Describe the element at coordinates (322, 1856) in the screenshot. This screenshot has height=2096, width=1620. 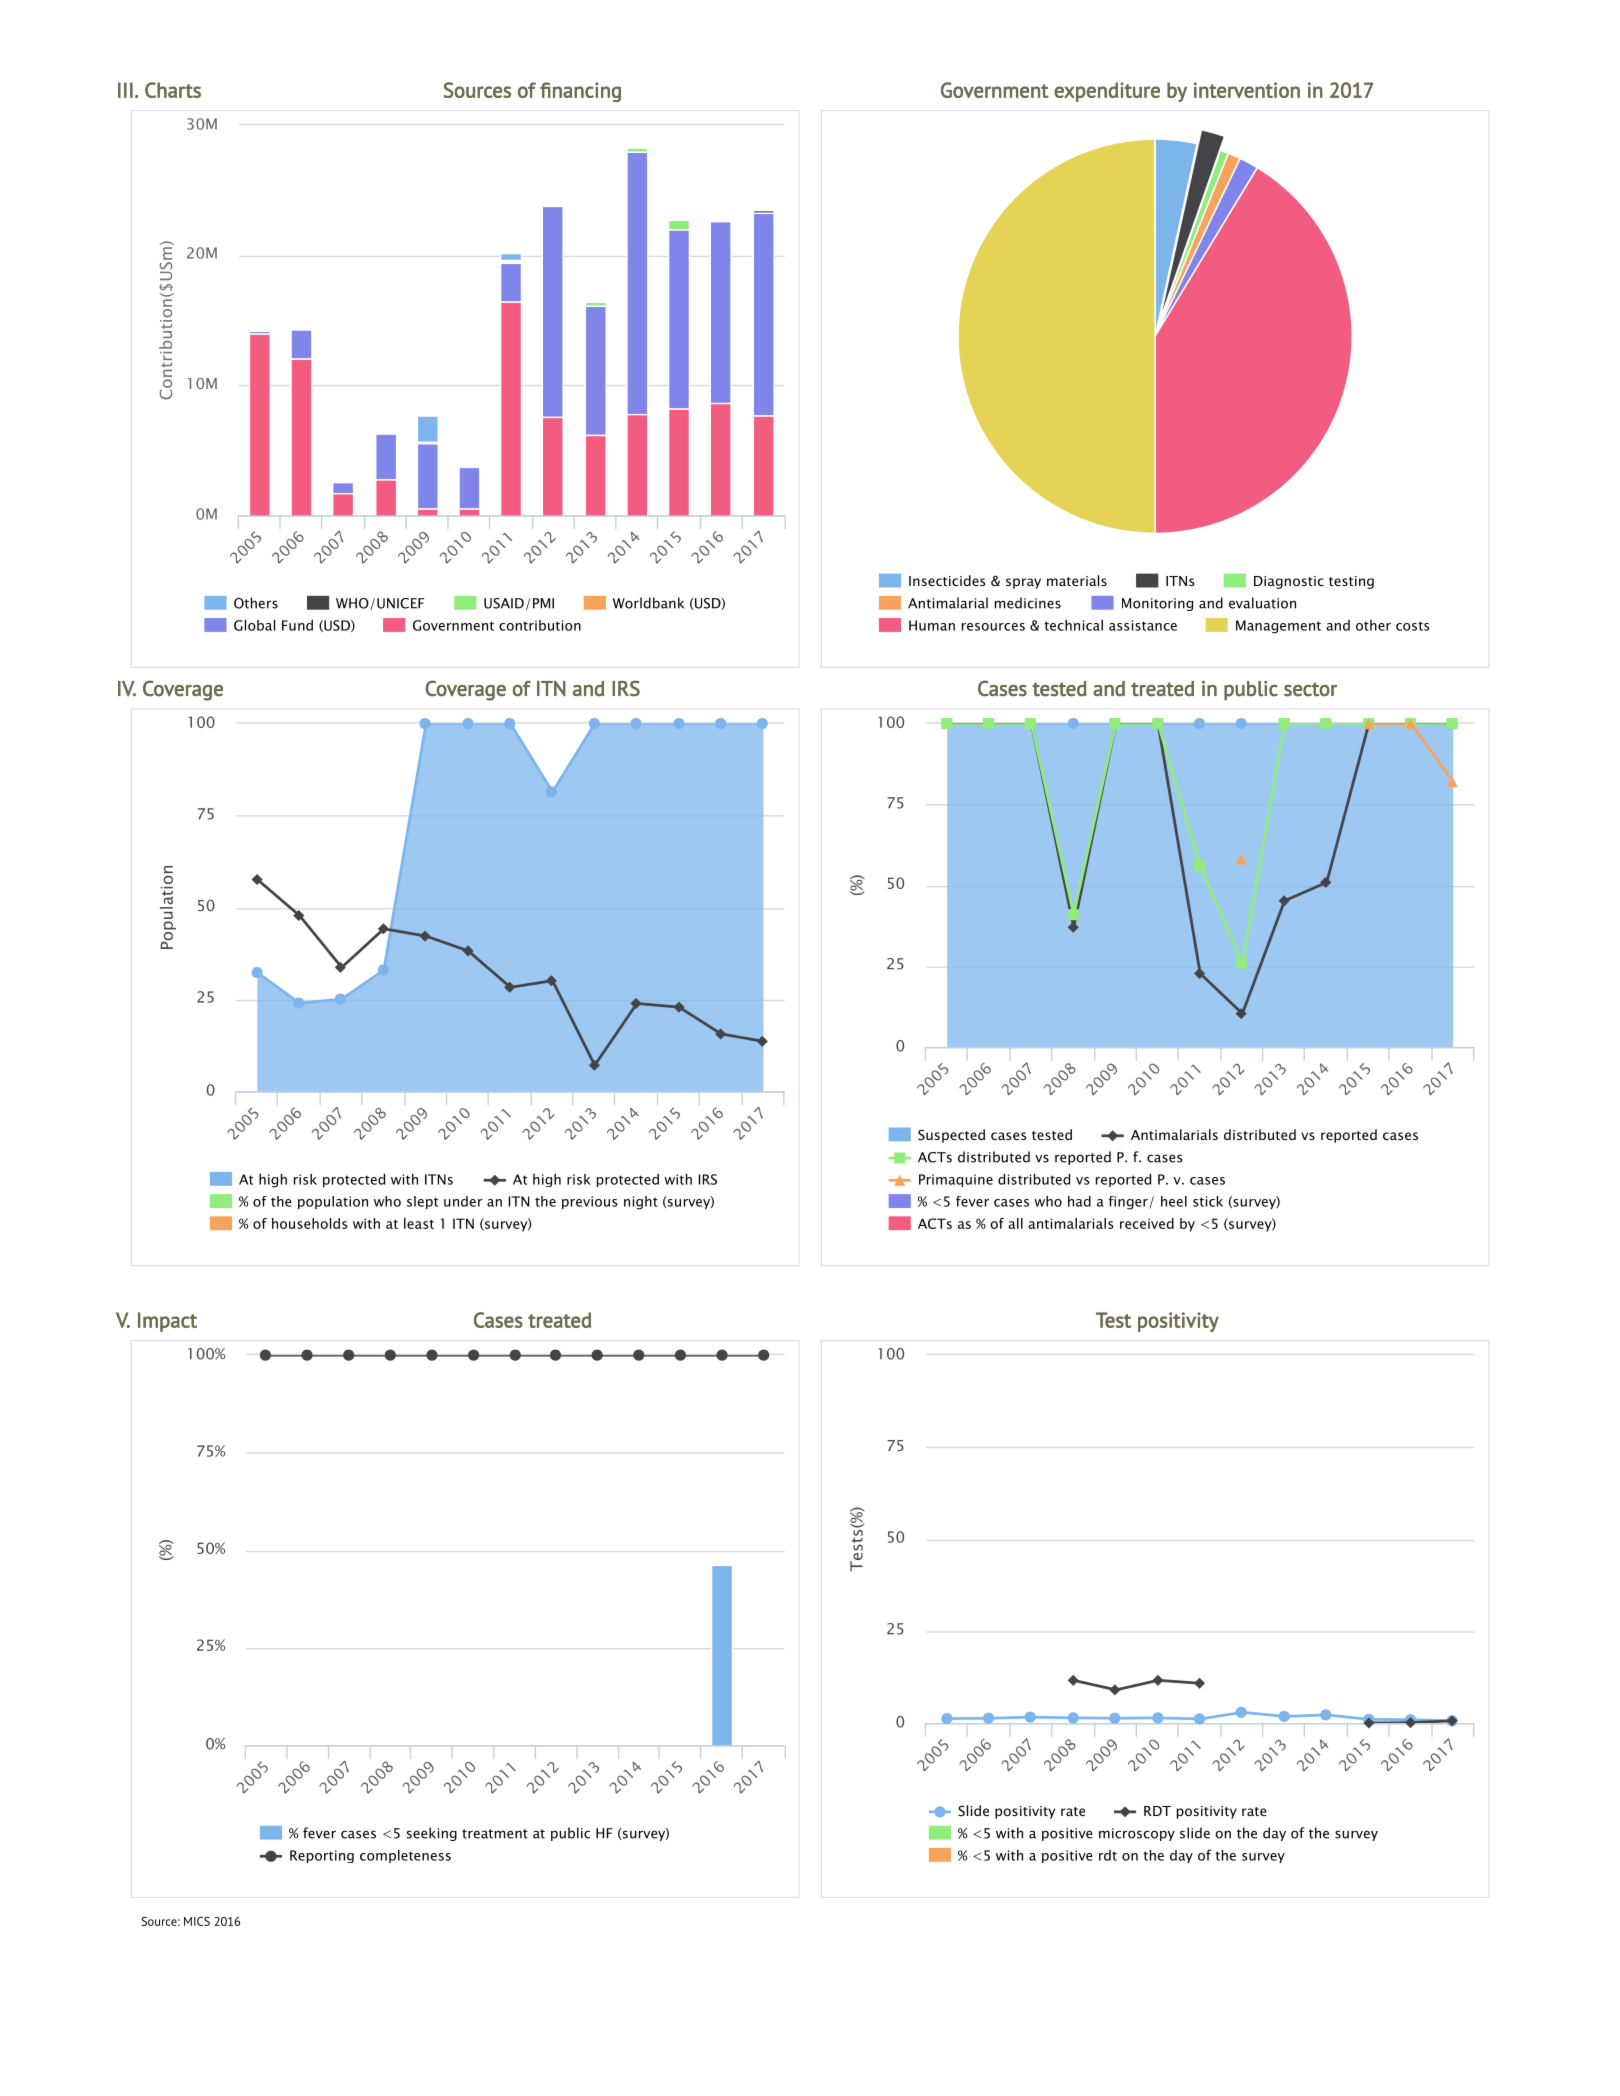
I see `Reporting` at that location.
